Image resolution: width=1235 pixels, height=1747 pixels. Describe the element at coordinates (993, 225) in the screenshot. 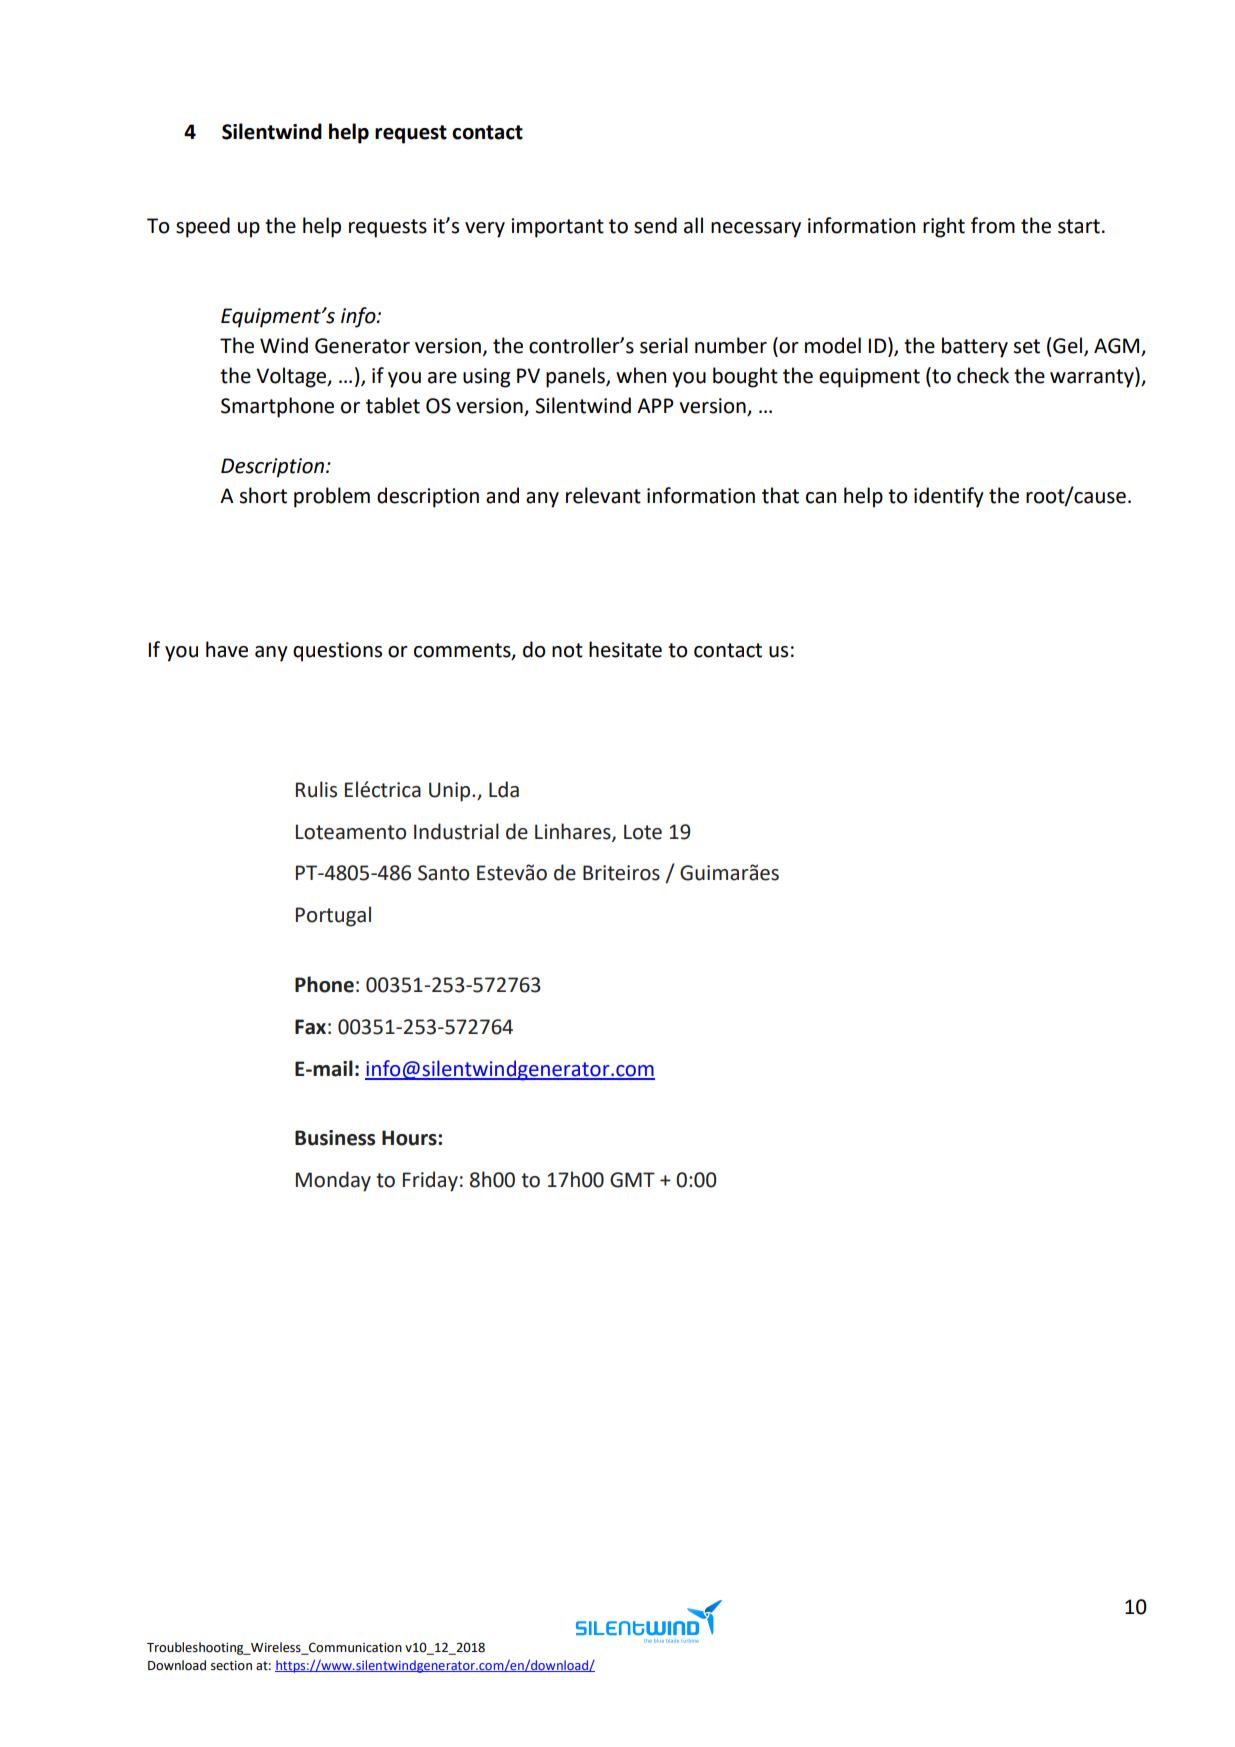

I see `from` at that location.
